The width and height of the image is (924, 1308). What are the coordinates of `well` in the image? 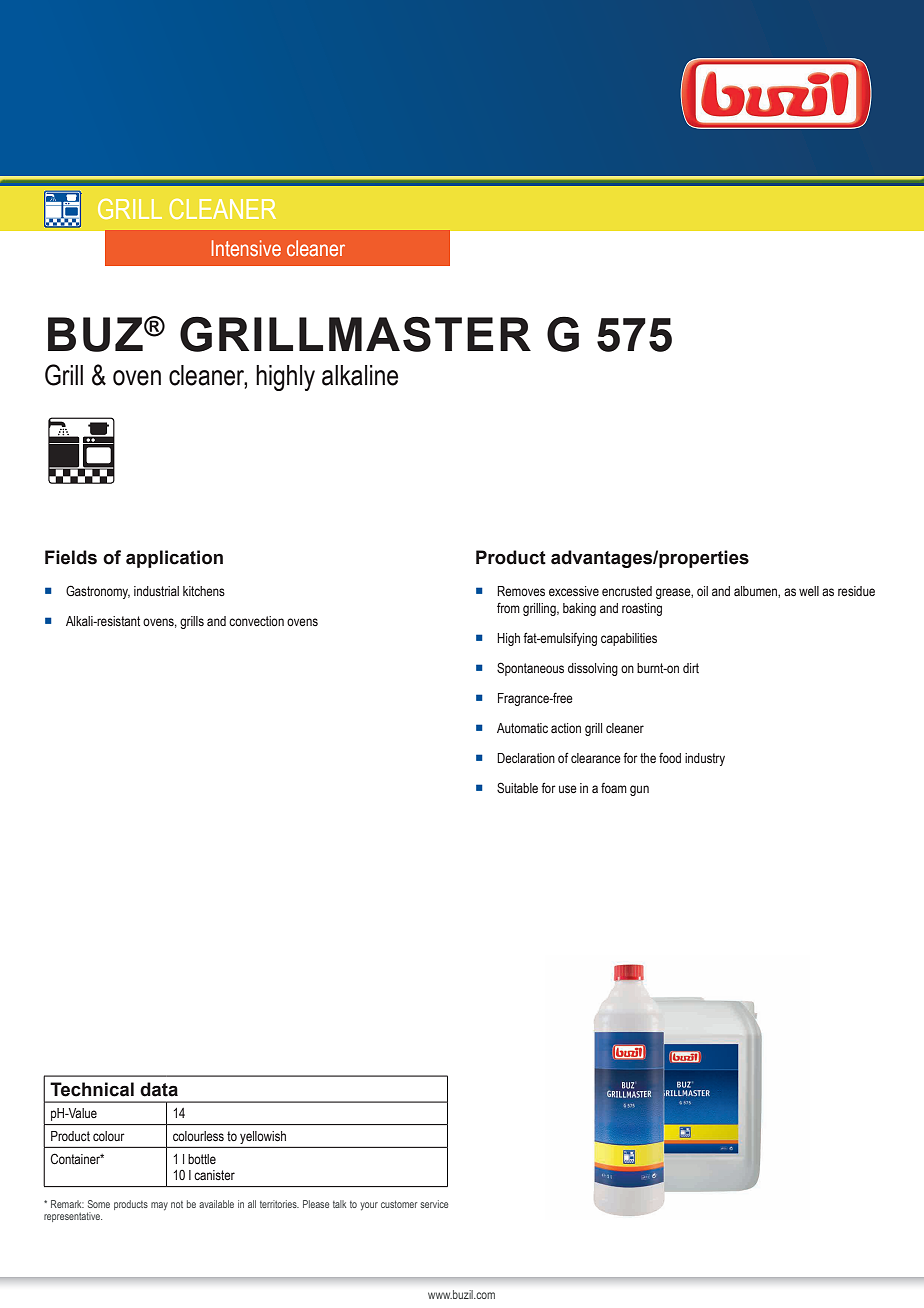 It's located at (809, 591).
